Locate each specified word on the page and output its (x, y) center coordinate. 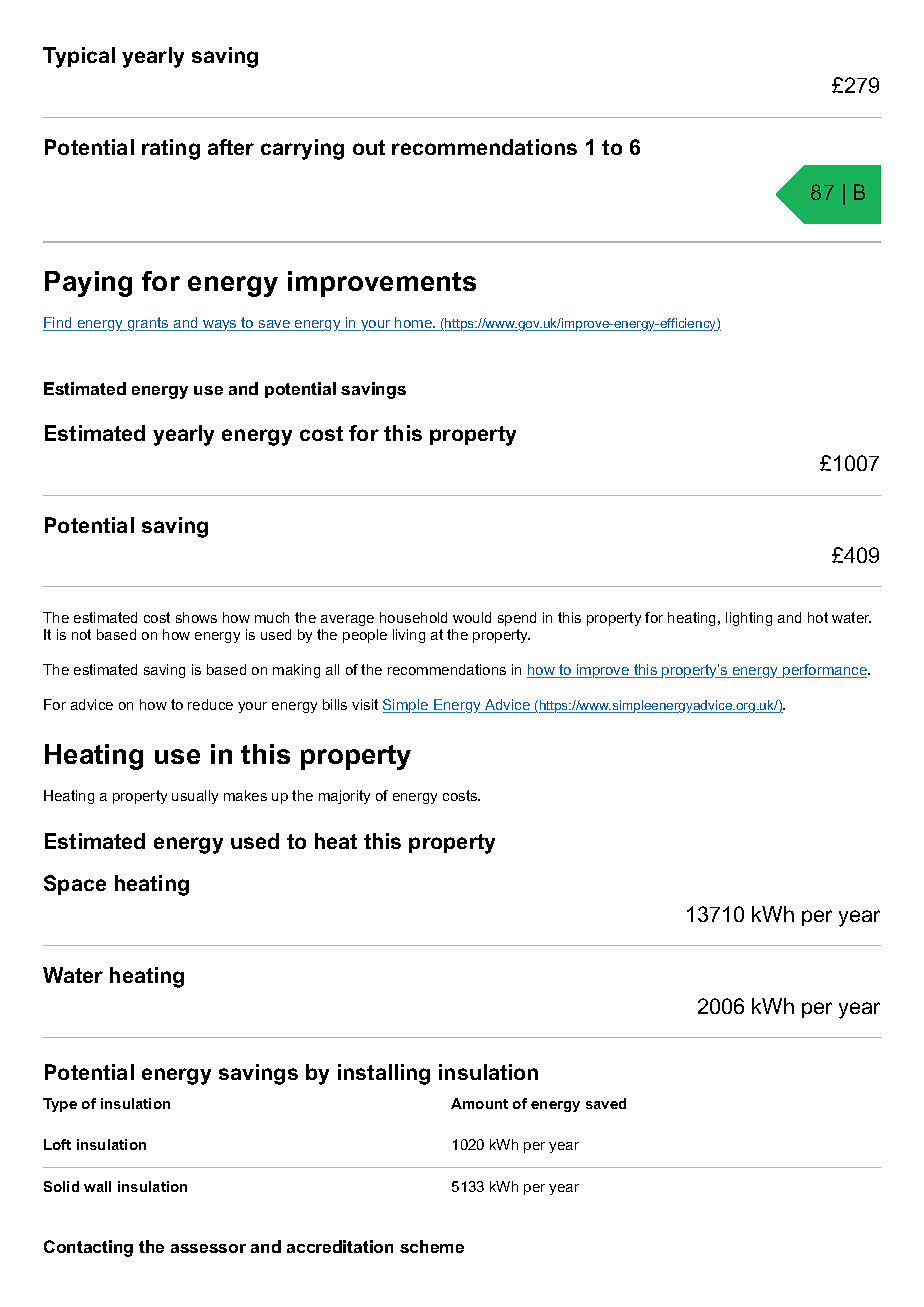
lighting (749, 619)
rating (171, 149)
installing (384, 1074)
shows (196, 617)
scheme (432, 1246)
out (369, 147)
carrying (302, 149)
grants (148, 324)
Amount (479, 1103)
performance (825, 671)
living (409, 636)
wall (97, 1186)
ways (220, 325)
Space (75, 885)
